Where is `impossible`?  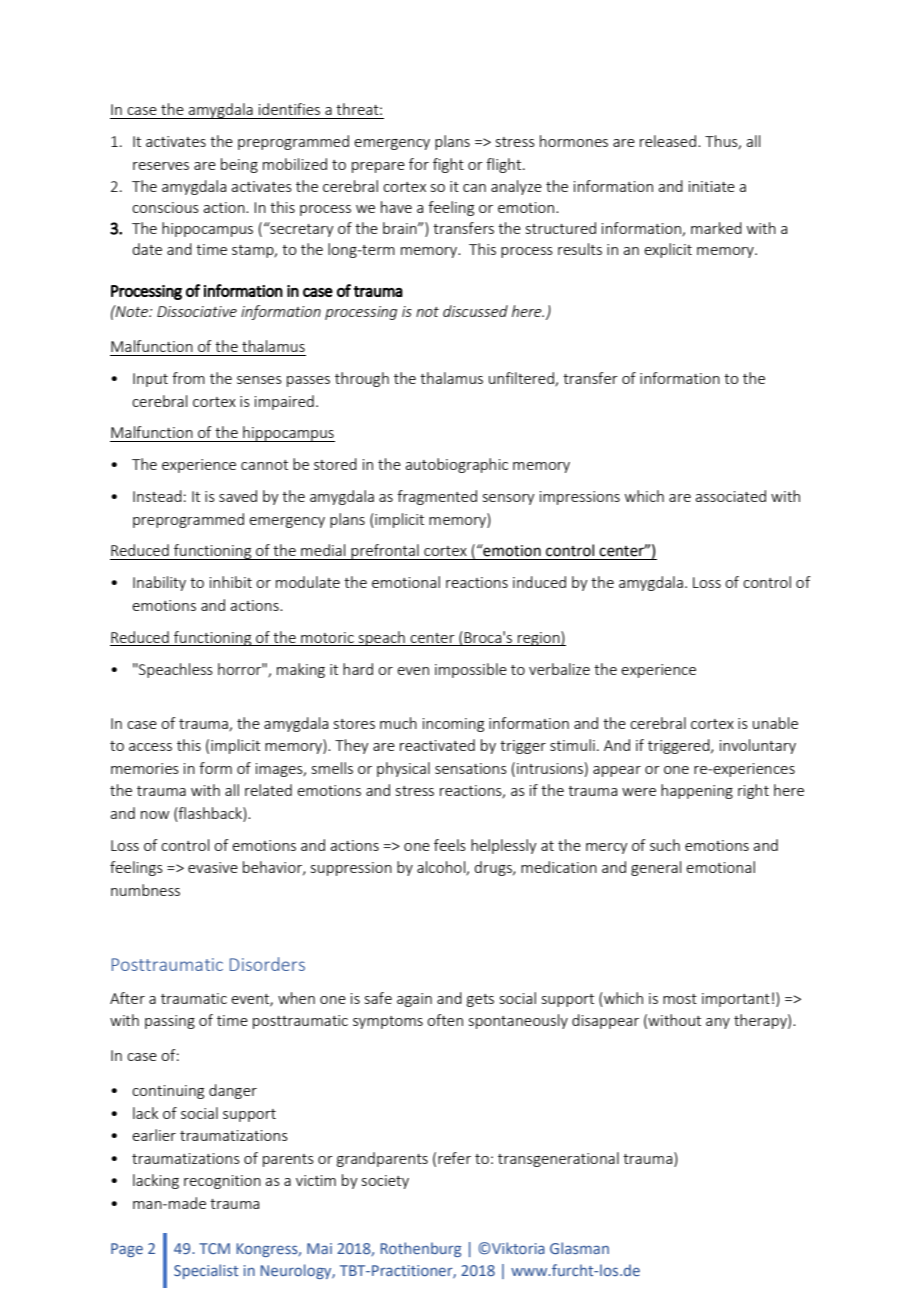 impossible is located at coordinates (471, 670).
